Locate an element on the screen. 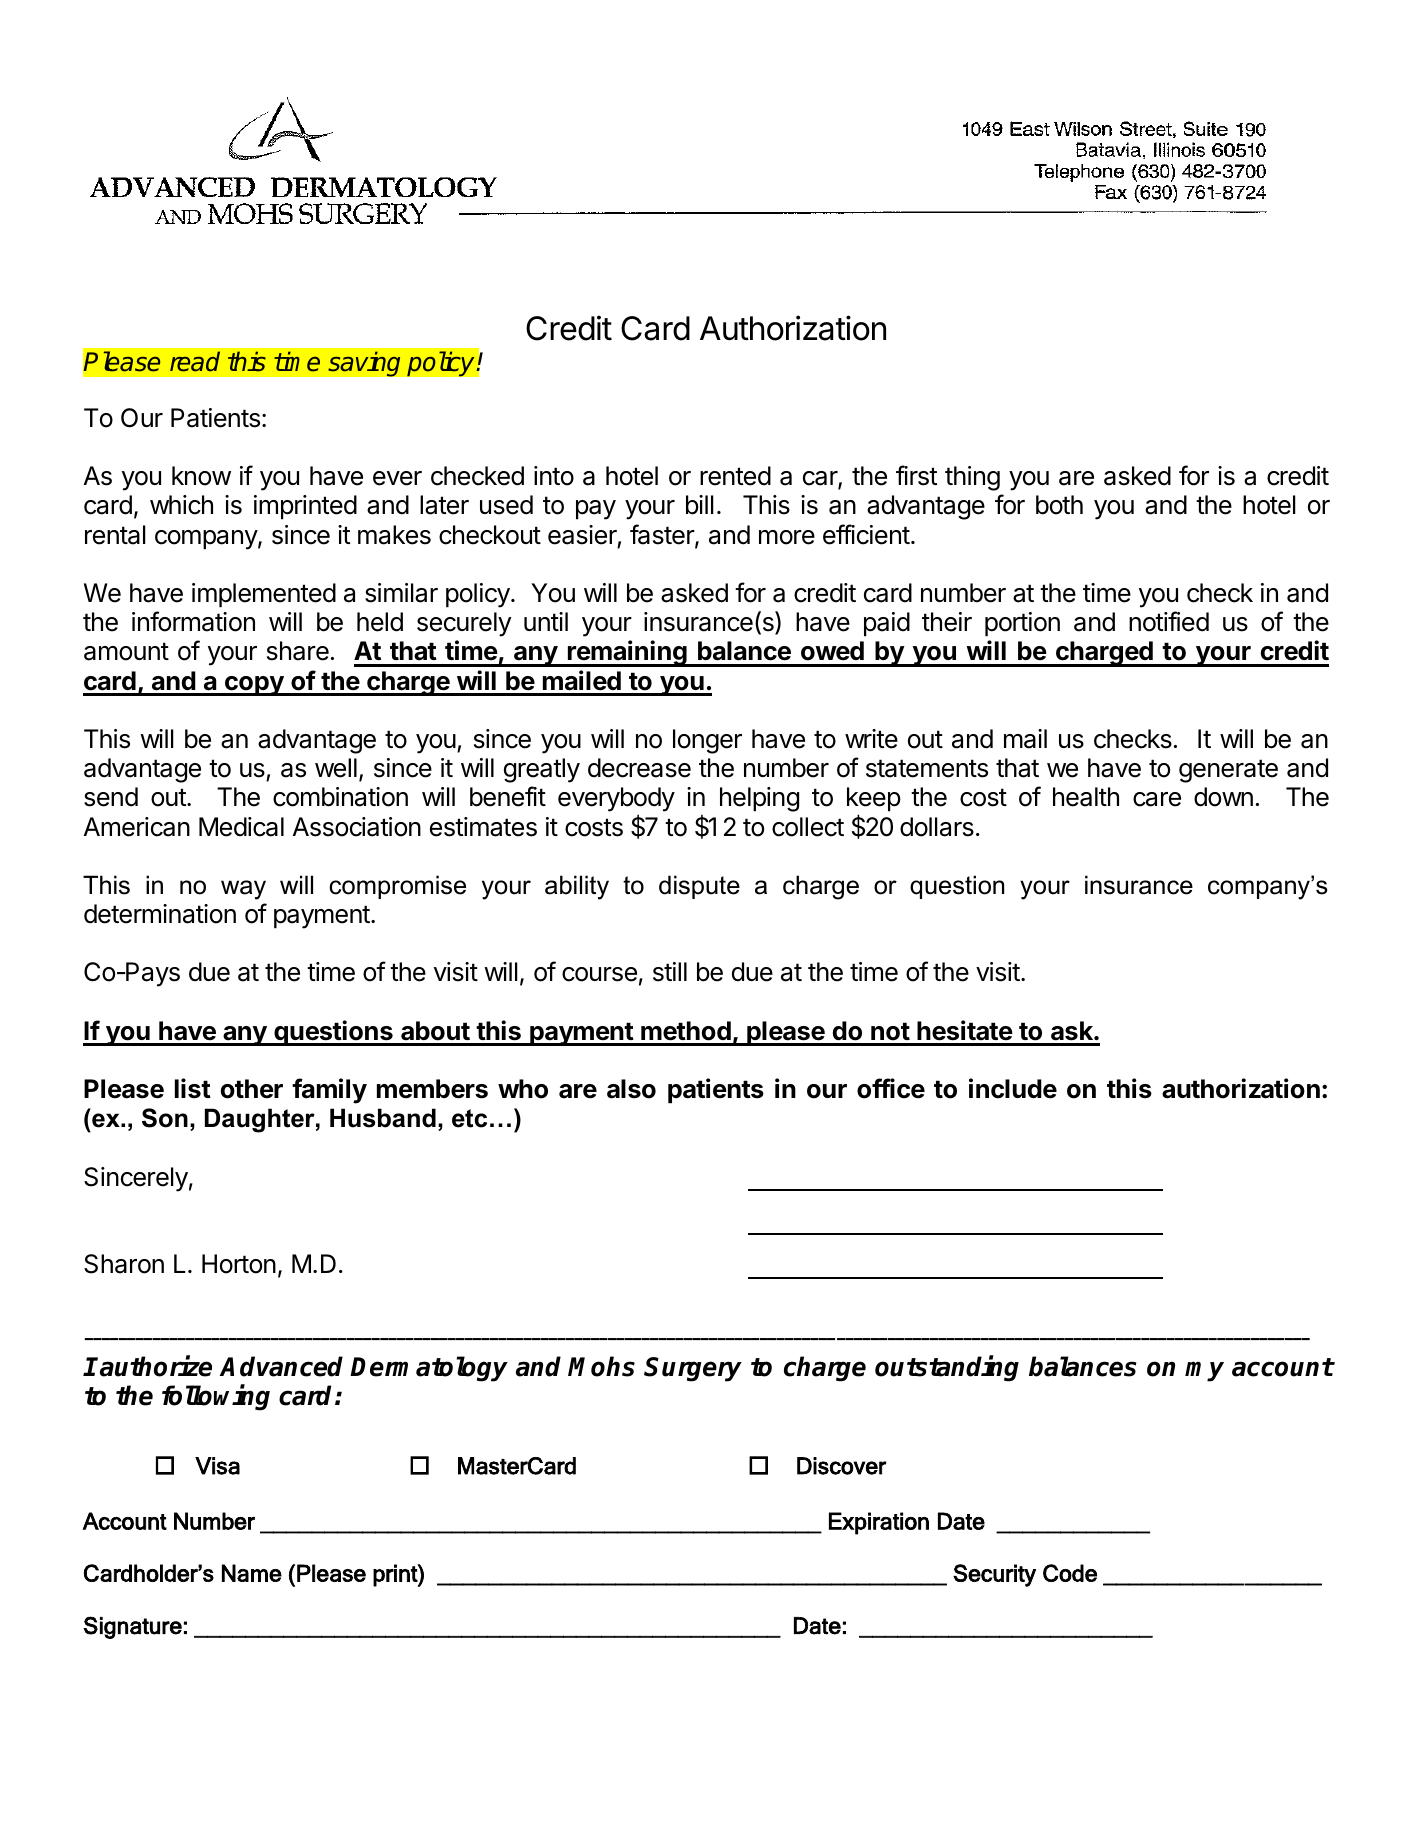 The height and width of the screenshot is (1828, 1412). remaining is located at coordinates (627, 653).
